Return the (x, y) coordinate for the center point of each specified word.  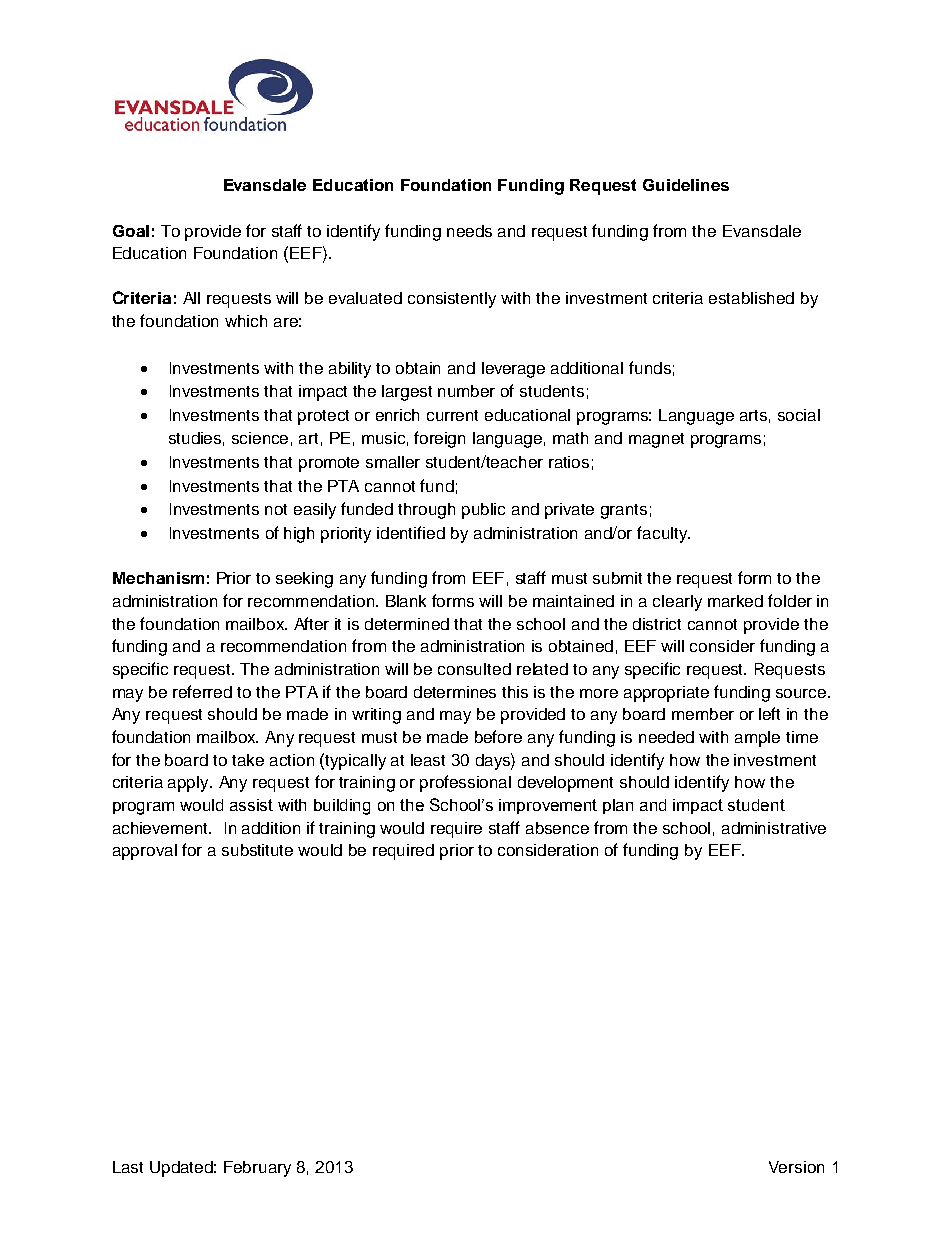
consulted (474, 669)
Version (796, 1167)
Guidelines (686, 185)
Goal (131, 231)
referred (202, 691)
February (257, 1169)
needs (469, 231)
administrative (774, 828)
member (703, 714)
